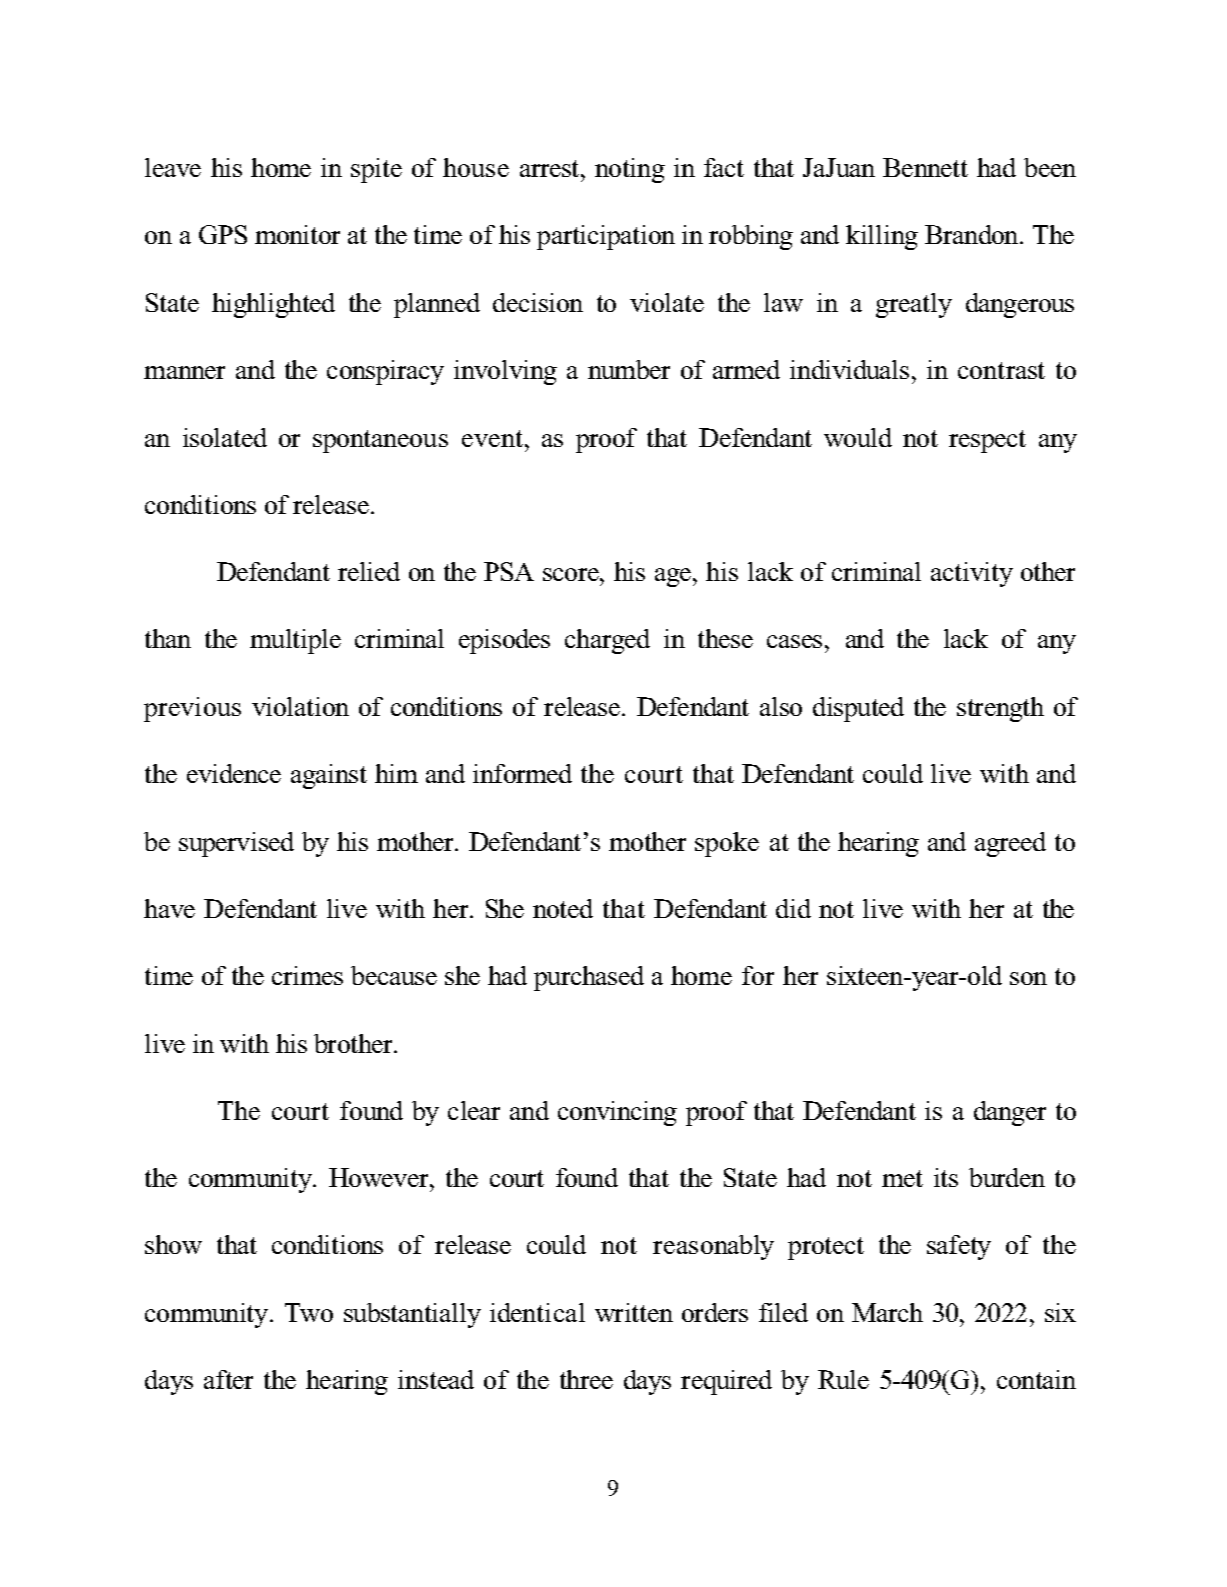 The height and width of the screenshot is (1587, 1227). Describe the element at coordinates (492, 438) in the screenshot. I see `event` at that location.
